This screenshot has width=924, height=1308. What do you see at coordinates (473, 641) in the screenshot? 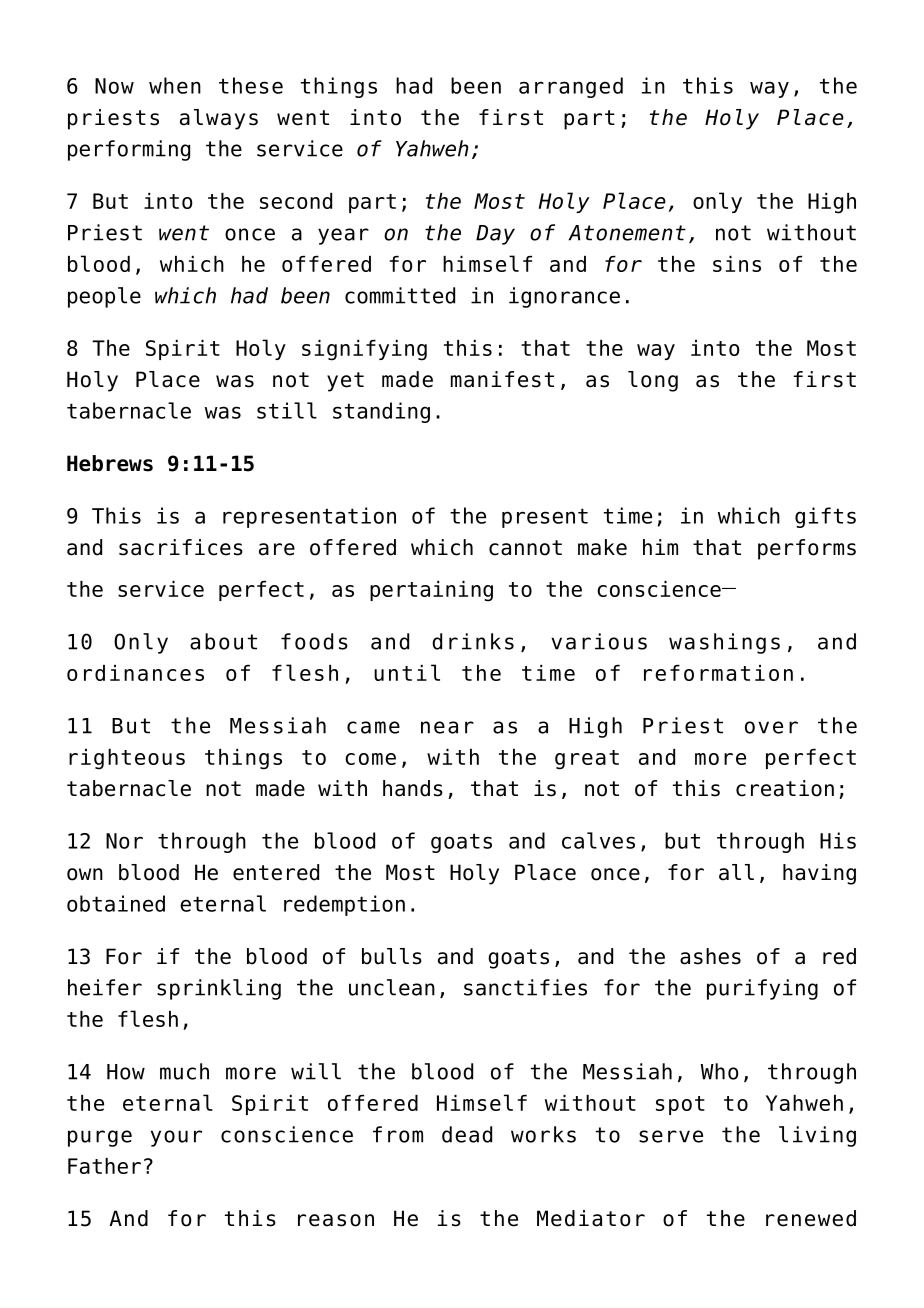
I see `drinks` at bounding box center [473, 641].
